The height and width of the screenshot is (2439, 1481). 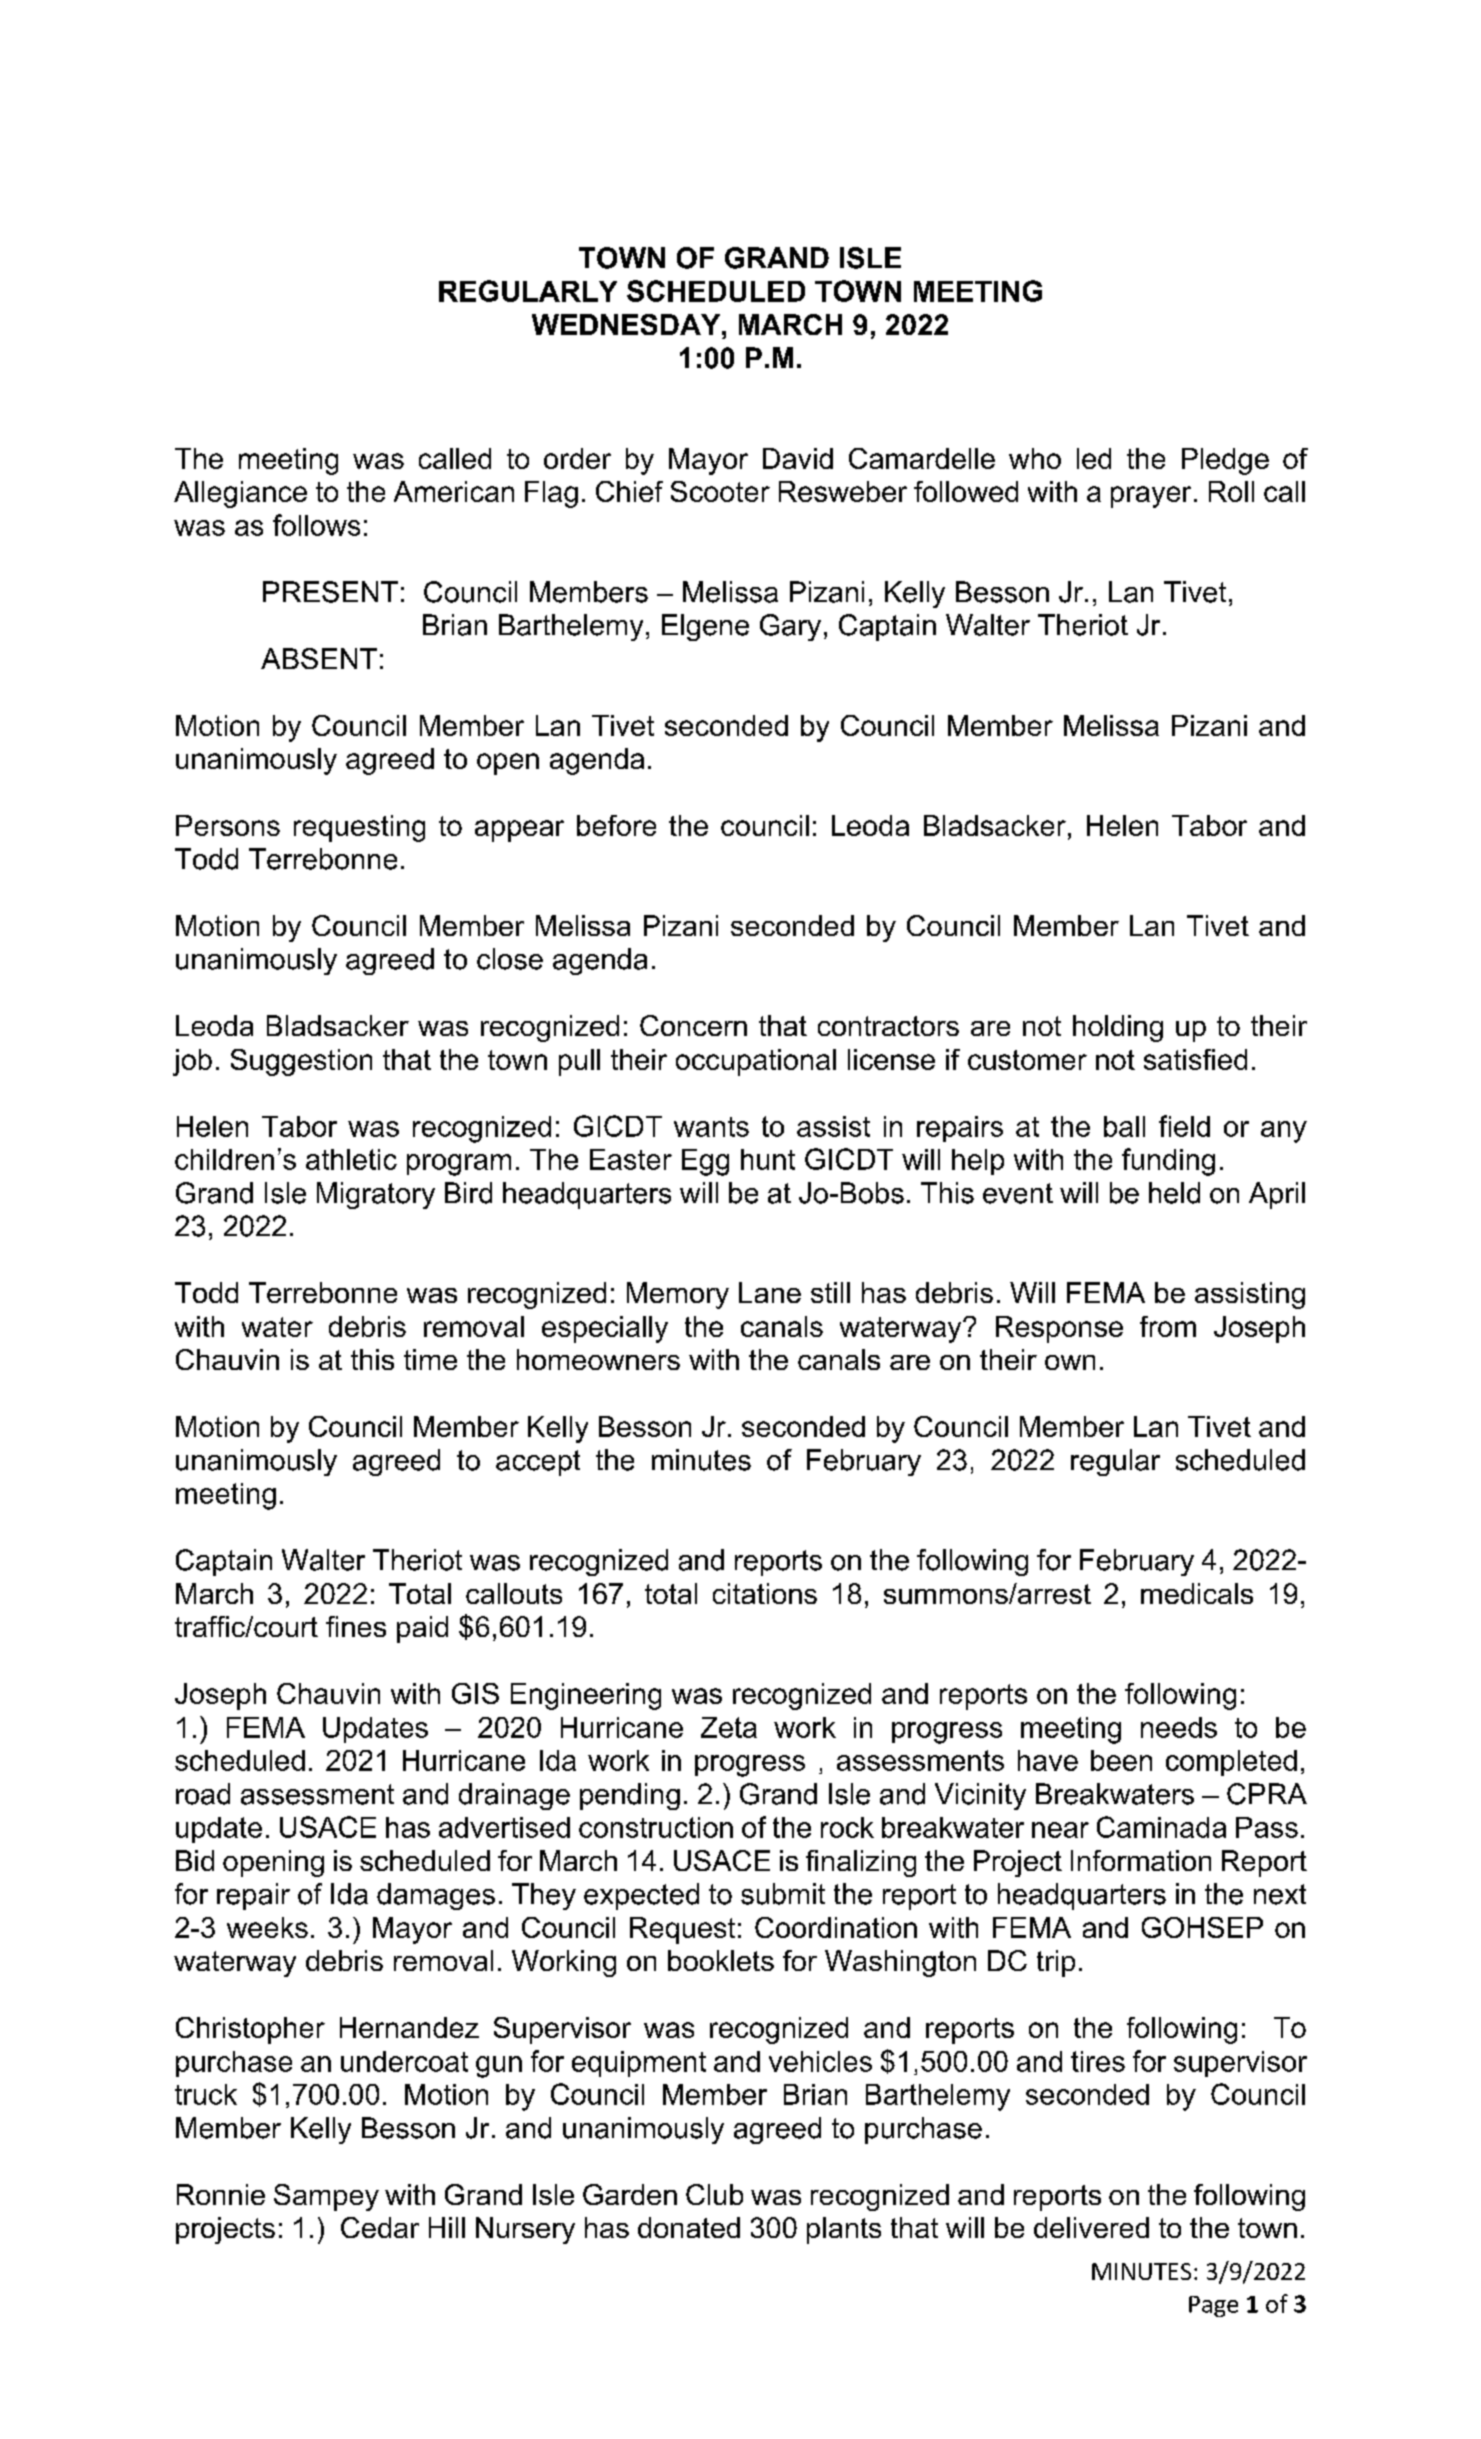 What do you see at coordinates (228, 825) in the screenshot?
I see `Persons` at bounding box center [228, 825].
